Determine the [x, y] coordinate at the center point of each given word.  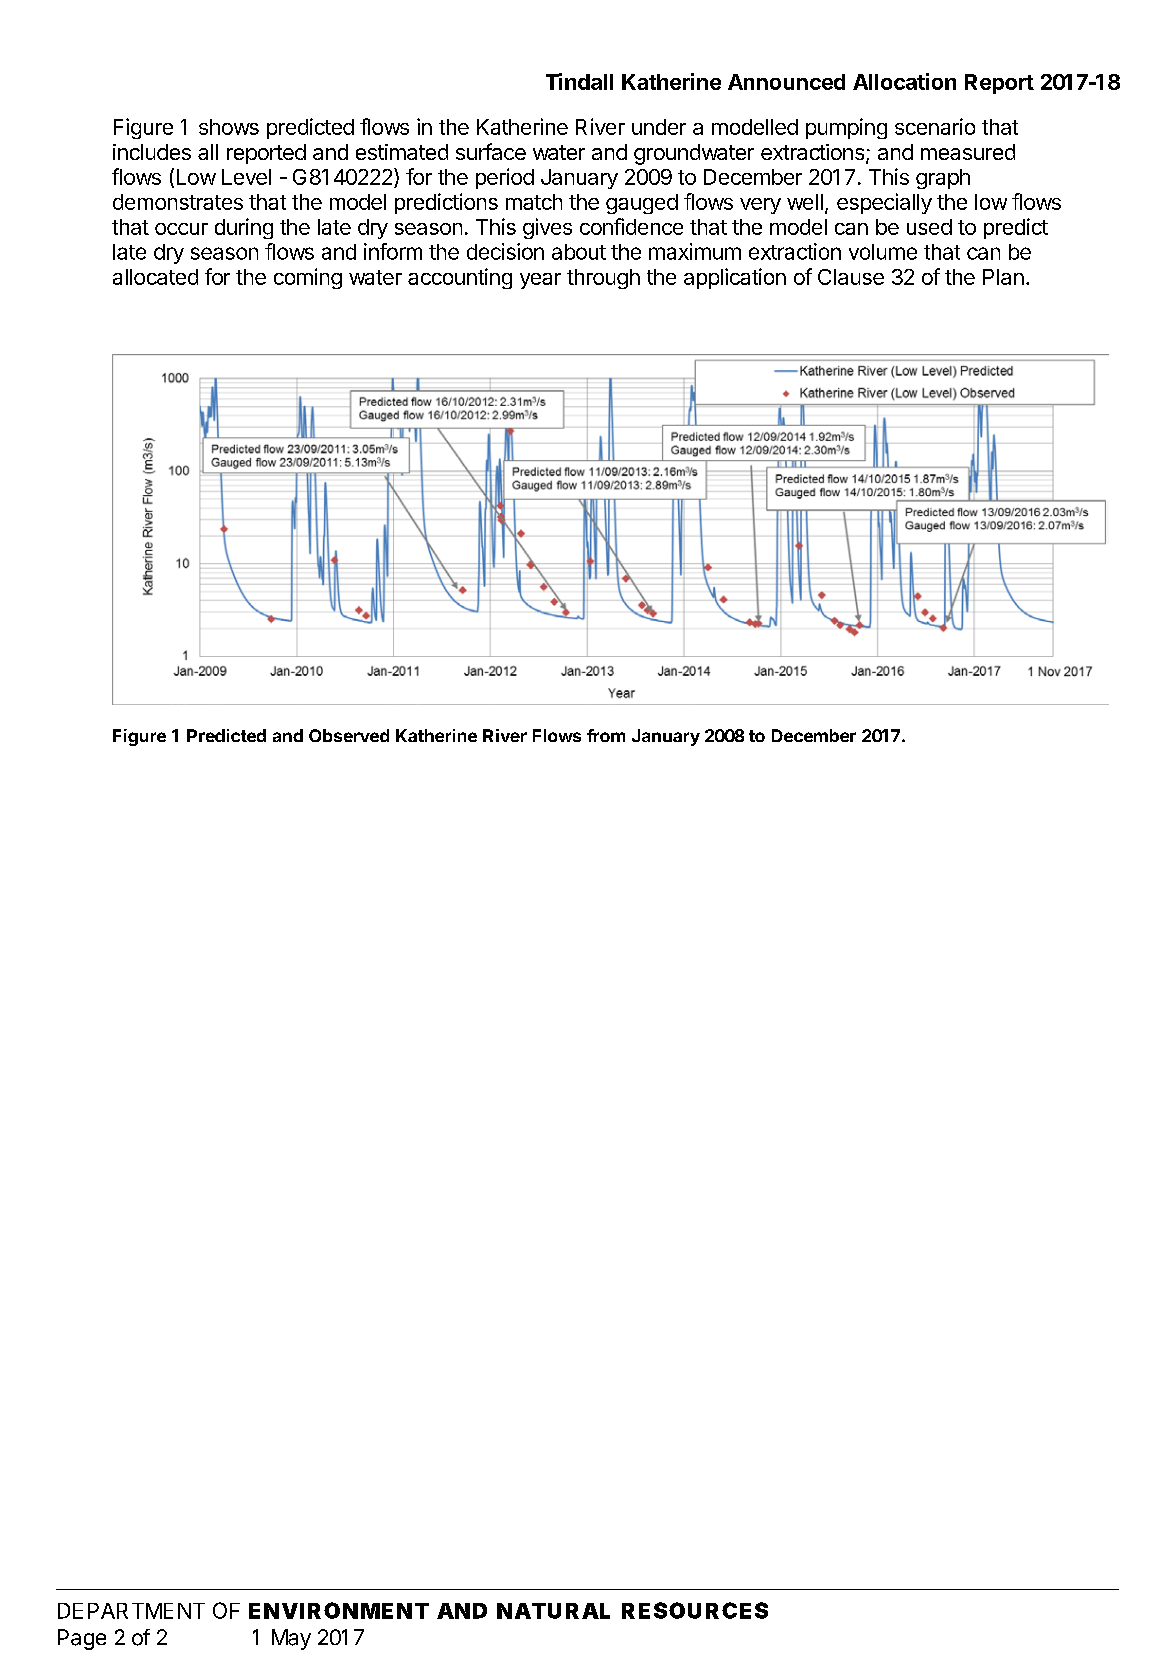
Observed [349, 735]
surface [491, 151]
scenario [935, 126]
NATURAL [553, 1611]
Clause [851, 277]
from [606, 735]
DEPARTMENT [131, 1611]
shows [229, 127]
